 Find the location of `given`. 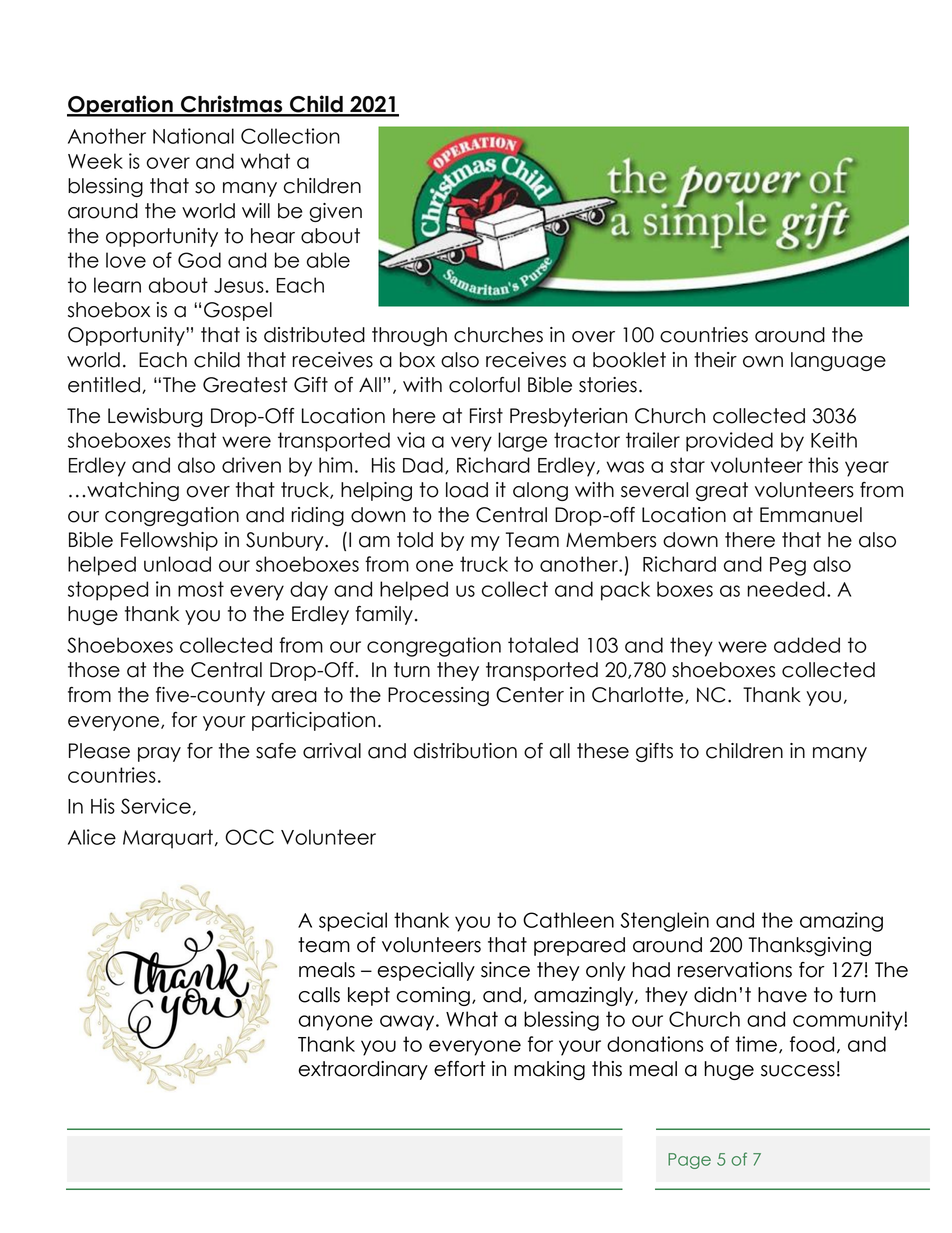

given is located at coordinates (335, 212).
